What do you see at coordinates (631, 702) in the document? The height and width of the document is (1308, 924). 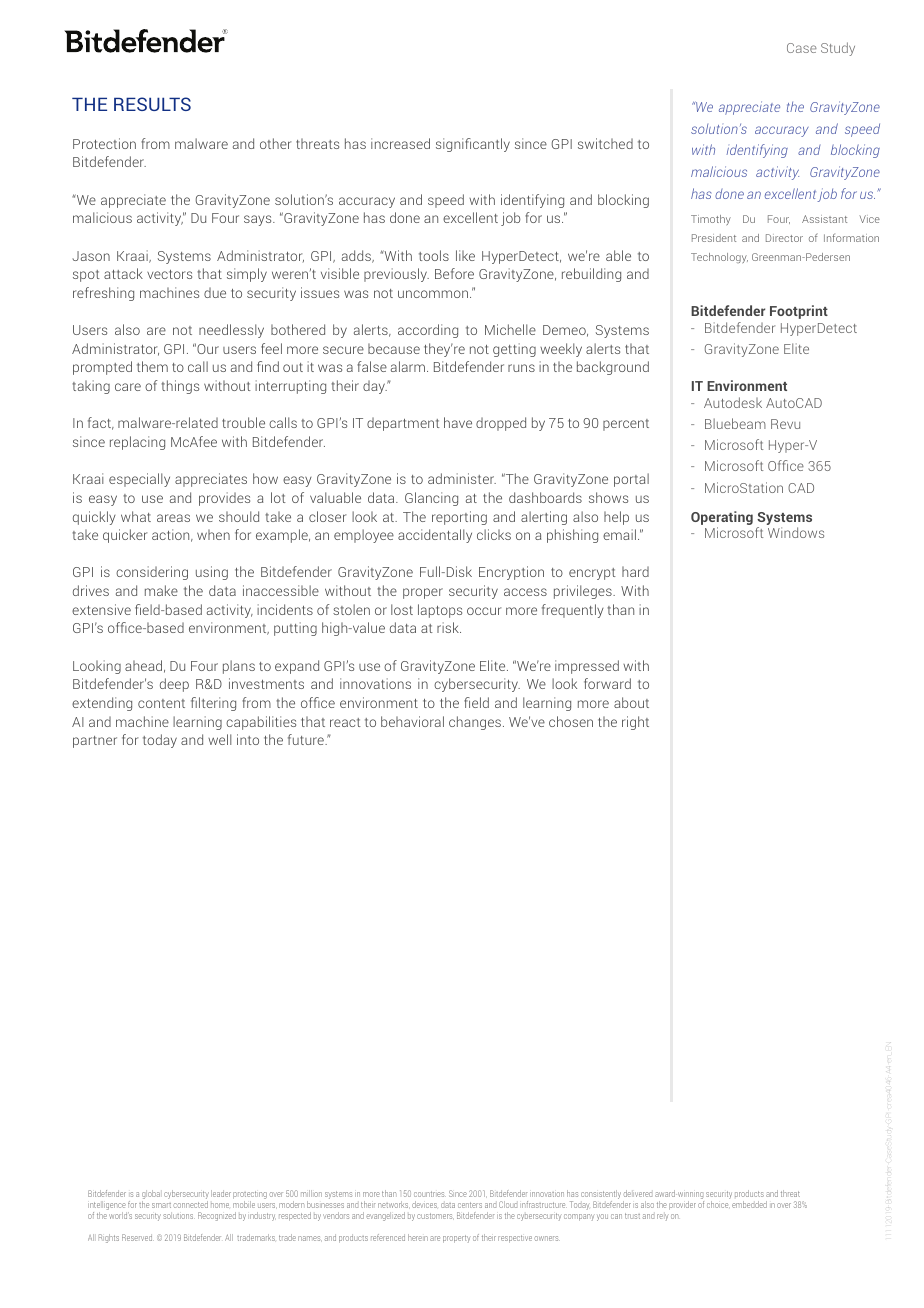 I see `about` at bounding box center [631, 702].
